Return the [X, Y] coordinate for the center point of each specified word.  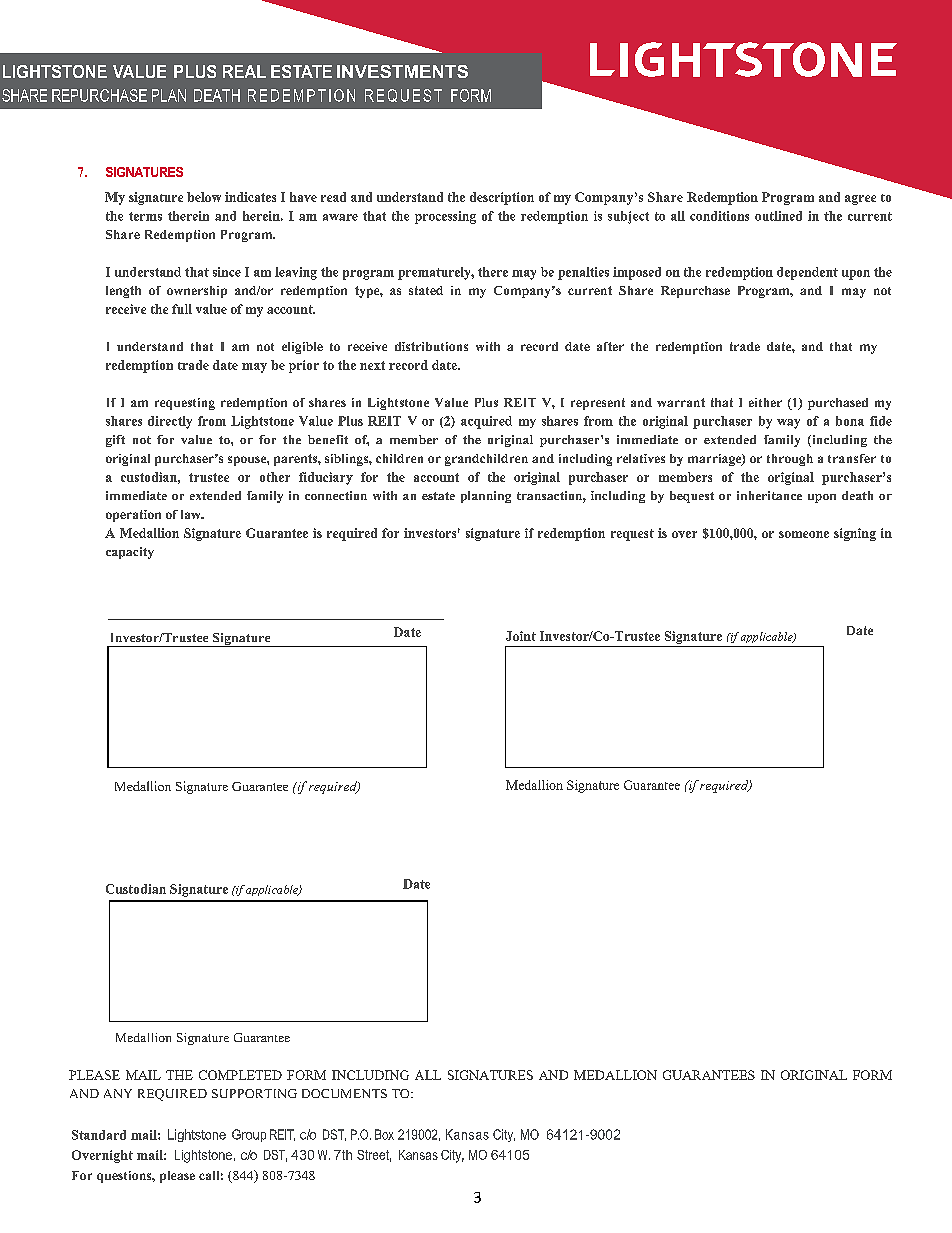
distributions [431, 346]
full [182, 309]
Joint [521, 636]
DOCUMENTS [344, 1093]
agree [860, 200]
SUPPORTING [254, 1093]
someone [804, 534]
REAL [244, 71]
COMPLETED [240, 1075]
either [765, 402]
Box [384, 1134]
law [192, 514]
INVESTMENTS [402, 71]
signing [855, 534]
